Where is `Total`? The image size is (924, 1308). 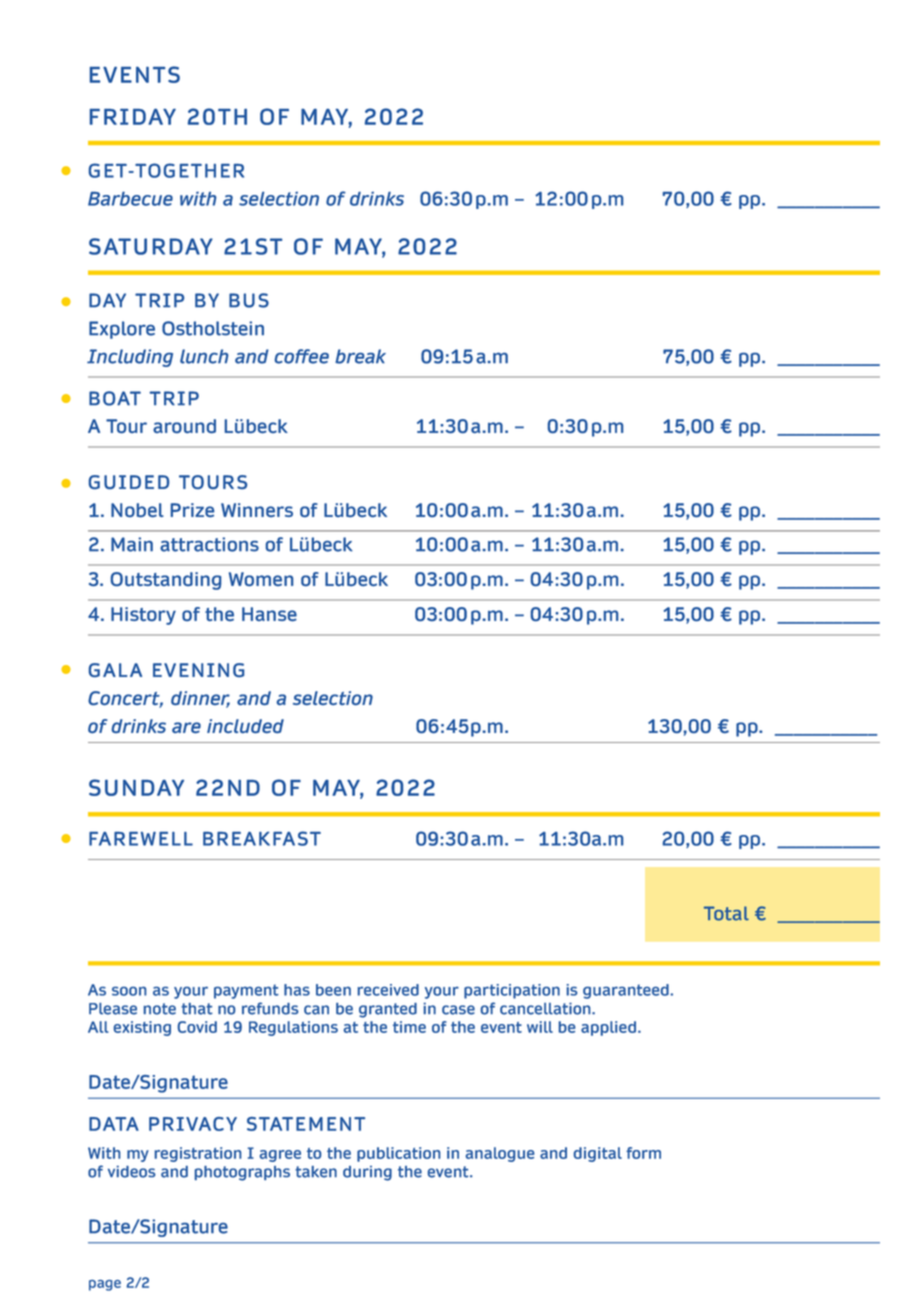
Total is located at coordinates (726, 913).
